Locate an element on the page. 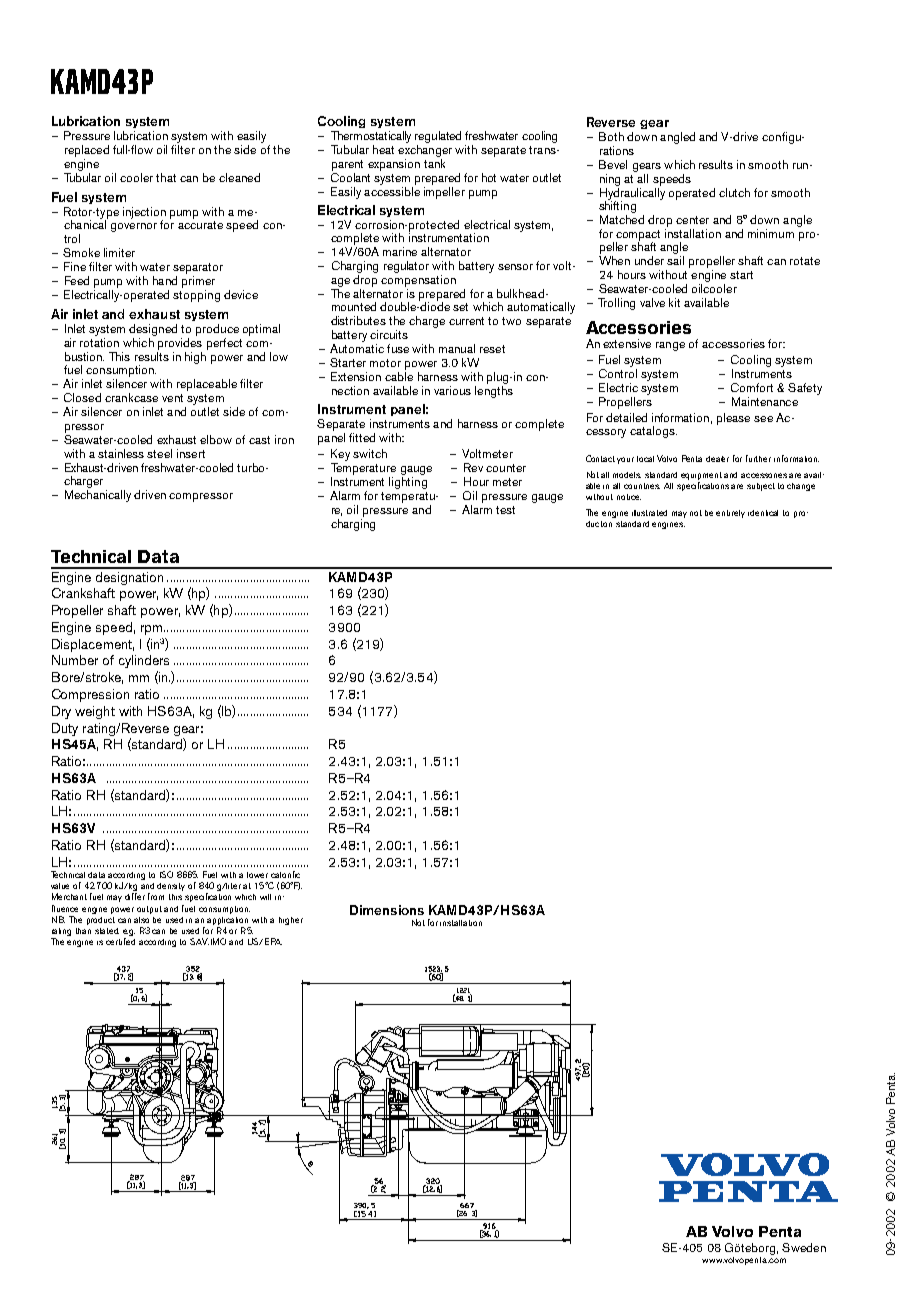  ISO is located at coordinates (166, 874).
